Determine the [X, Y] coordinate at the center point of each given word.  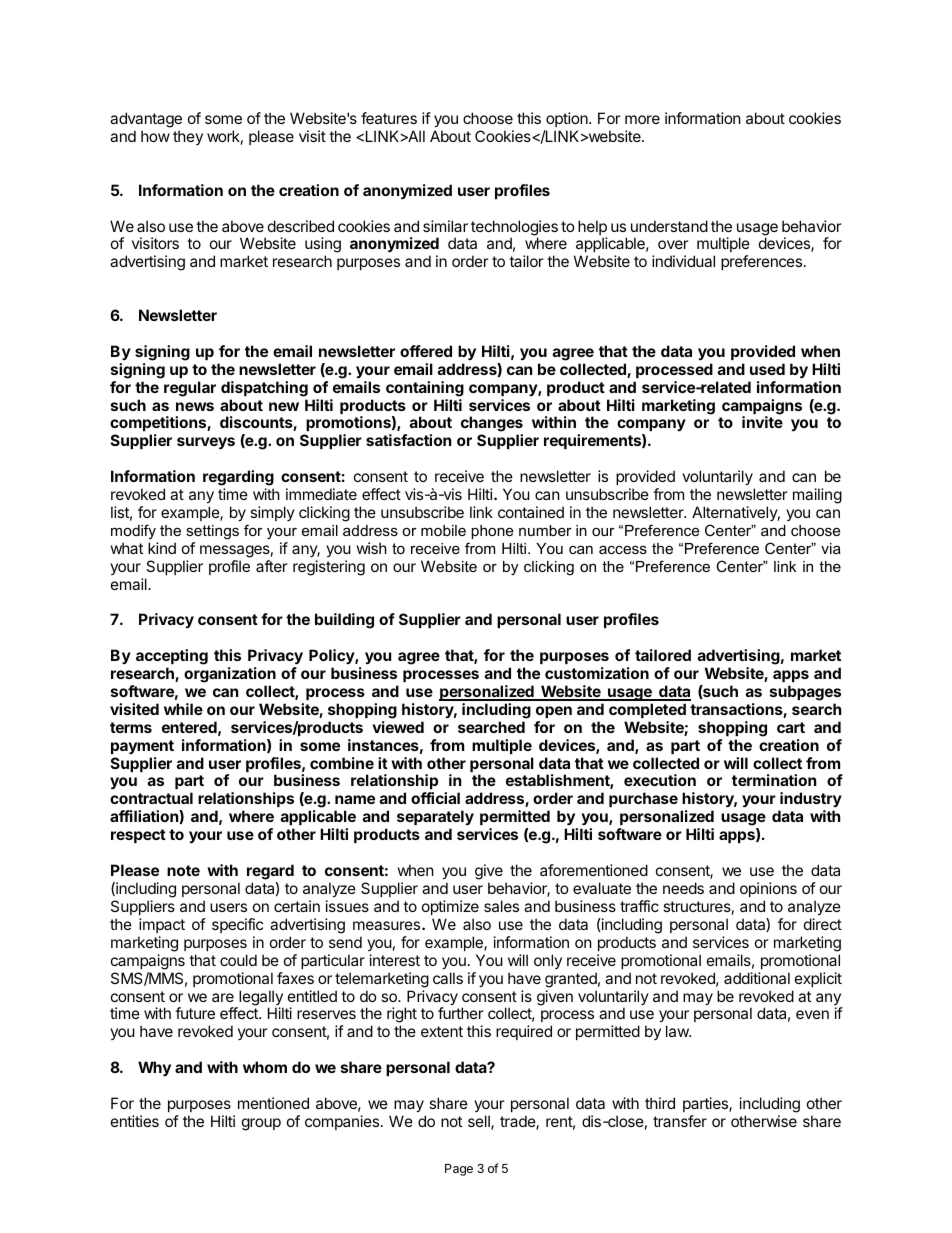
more [642, 119]
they [188, 137]
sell [480, 1122]
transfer [680, 1121]
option [568, 119]
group [261, 1124]
